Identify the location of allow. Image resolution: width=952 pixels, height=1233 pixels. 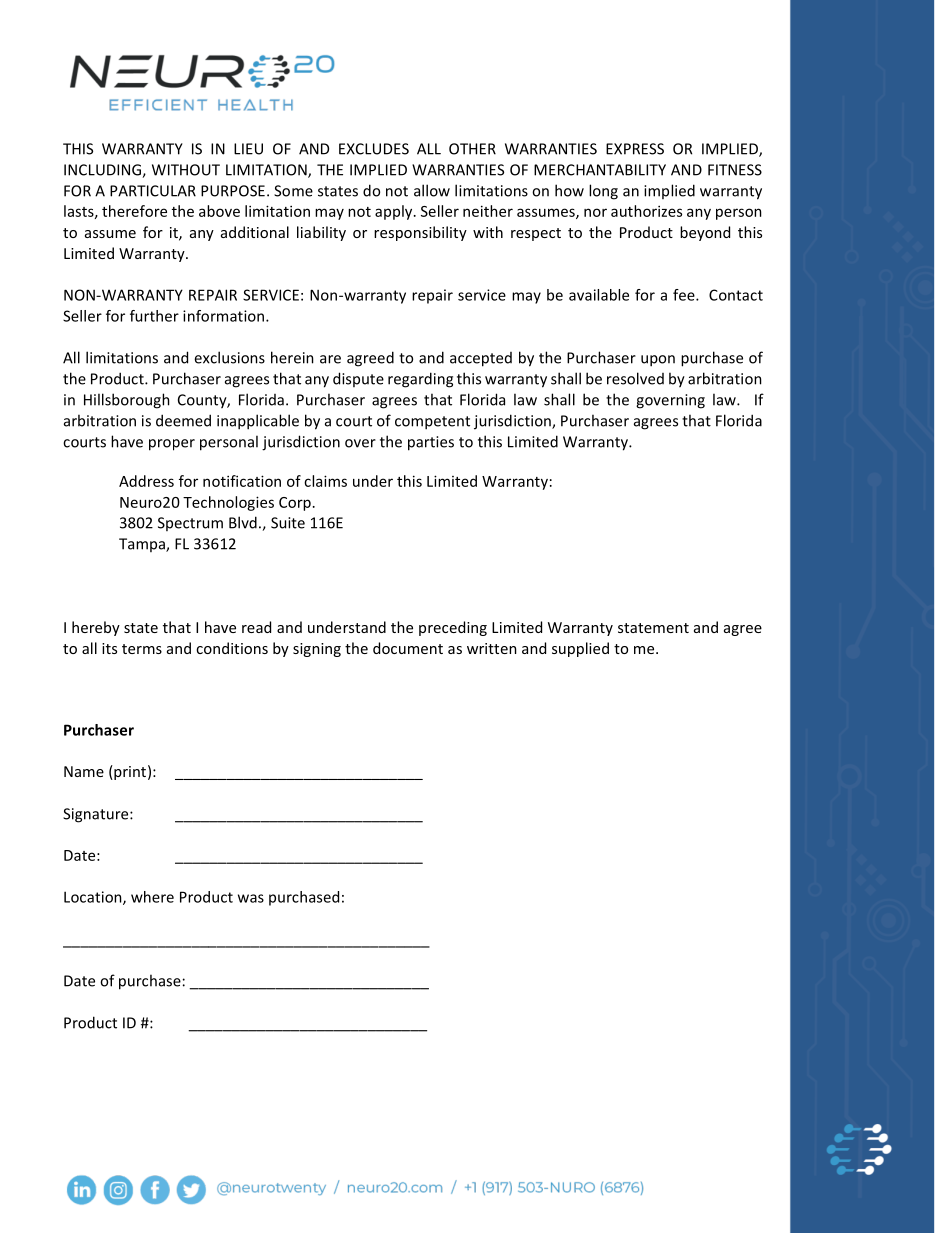
(432, 190).
